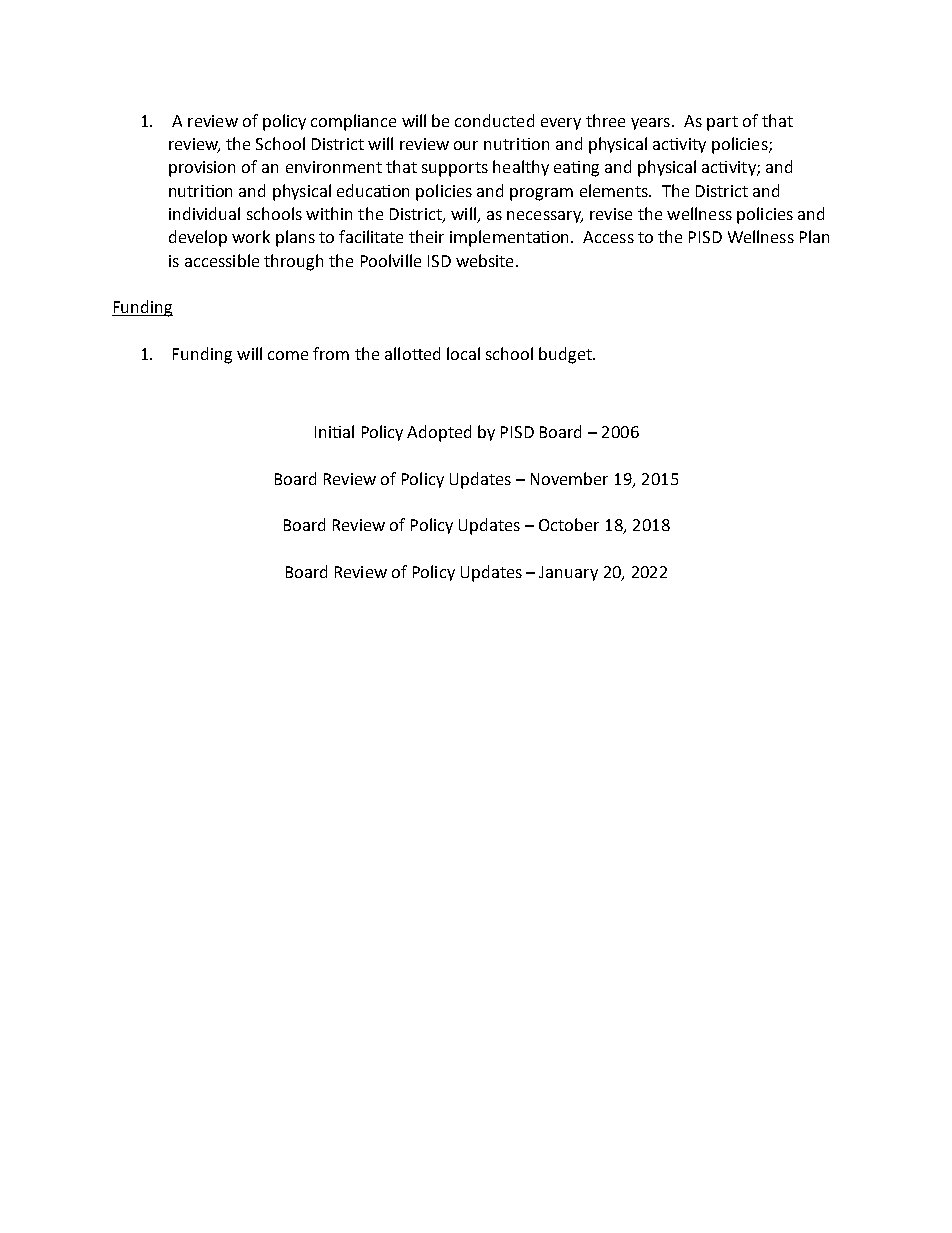  What do you see at coordinates (353, 122) in the image?
I see `compliance` at bounding box center [353, 122].
